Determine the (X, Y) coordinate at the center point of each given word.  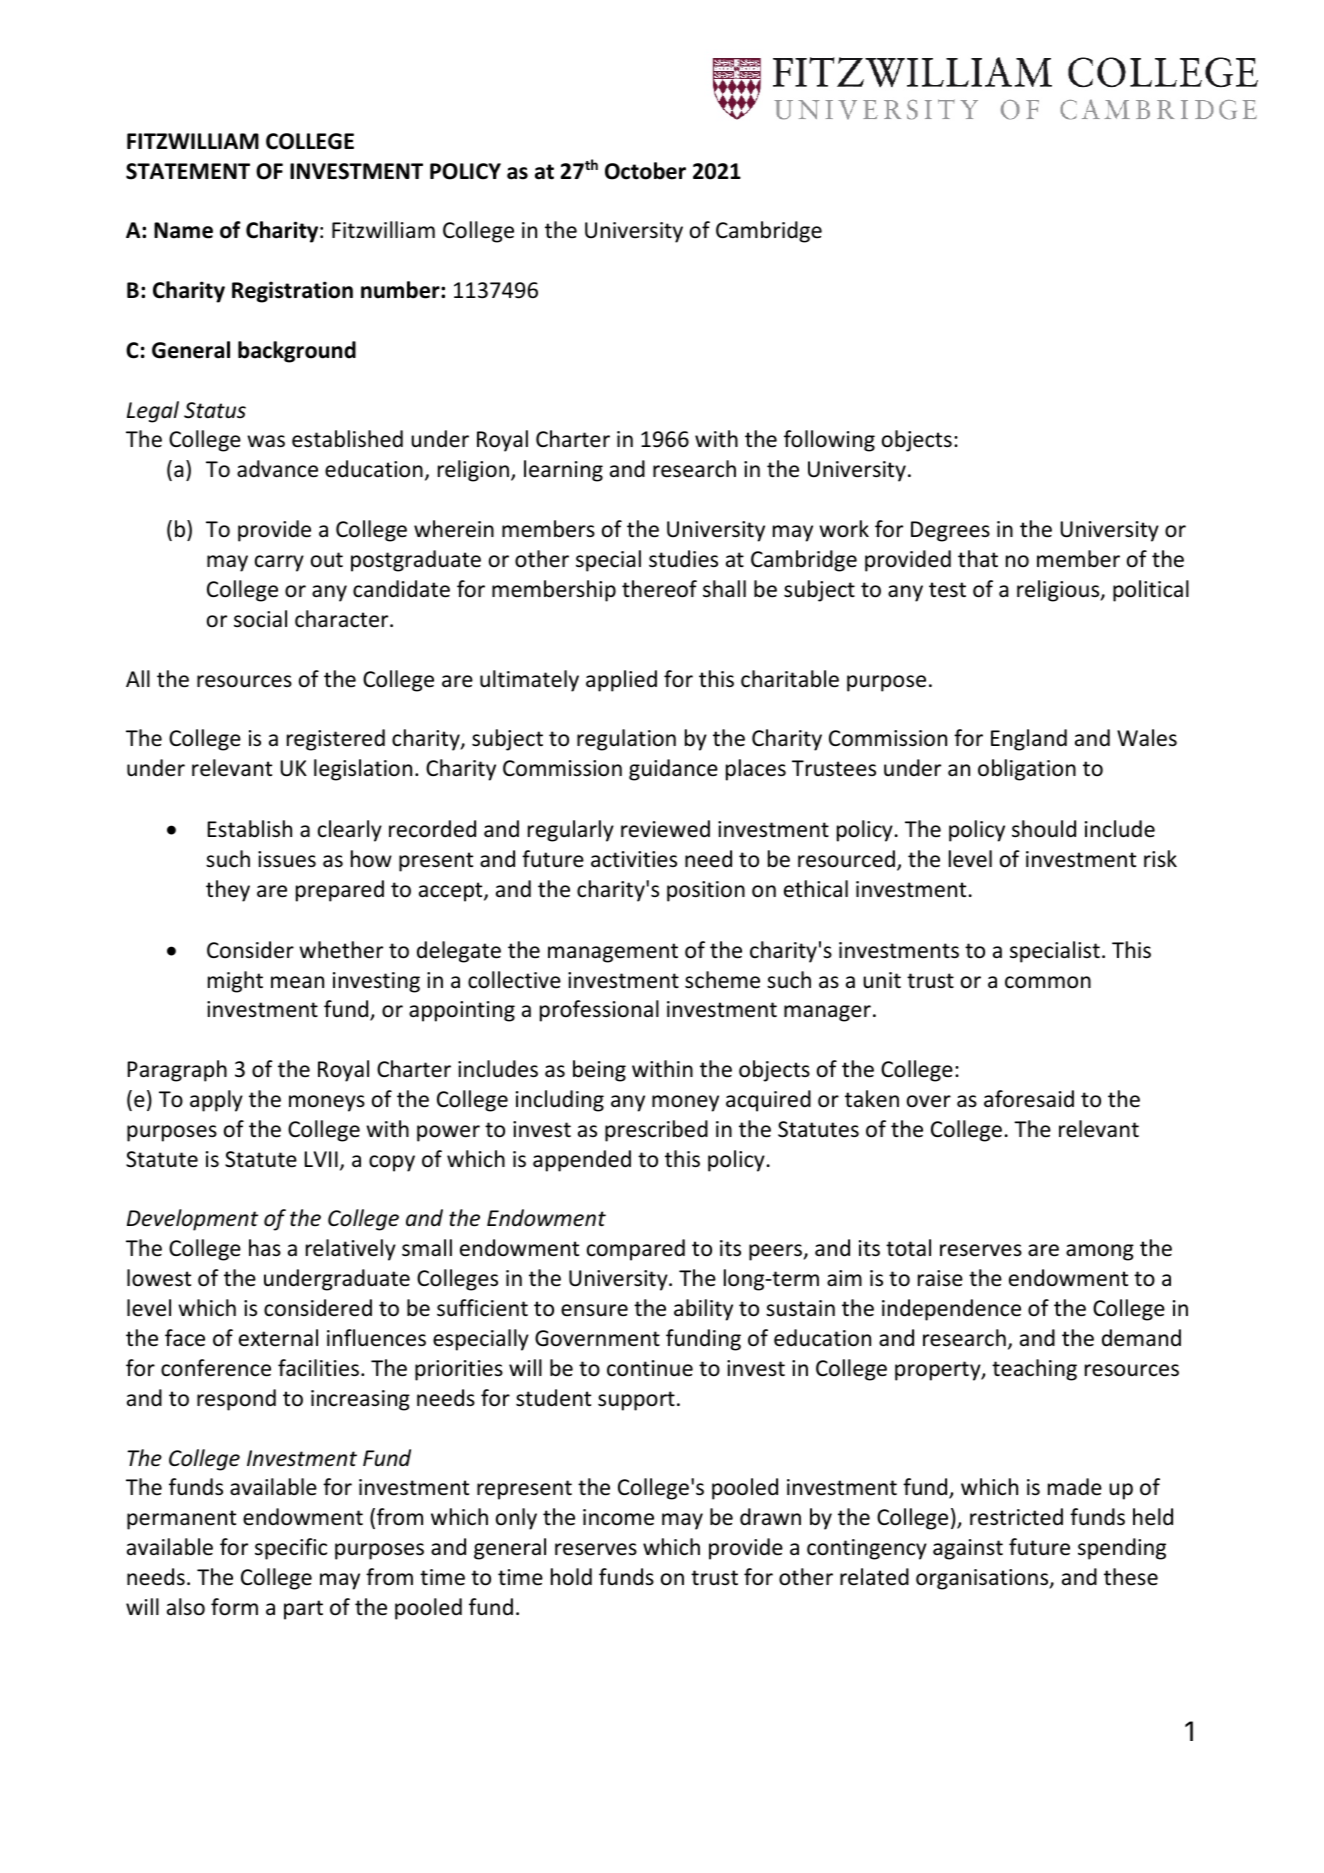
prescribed (656, 1131)
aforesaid (1029, 1099)
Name (183, 230)
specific (291, 1549)
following (829, 441)
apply (216, 1101)
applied (621, 681)
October (645, 171)
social (260, 619)
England (1029, 740)
